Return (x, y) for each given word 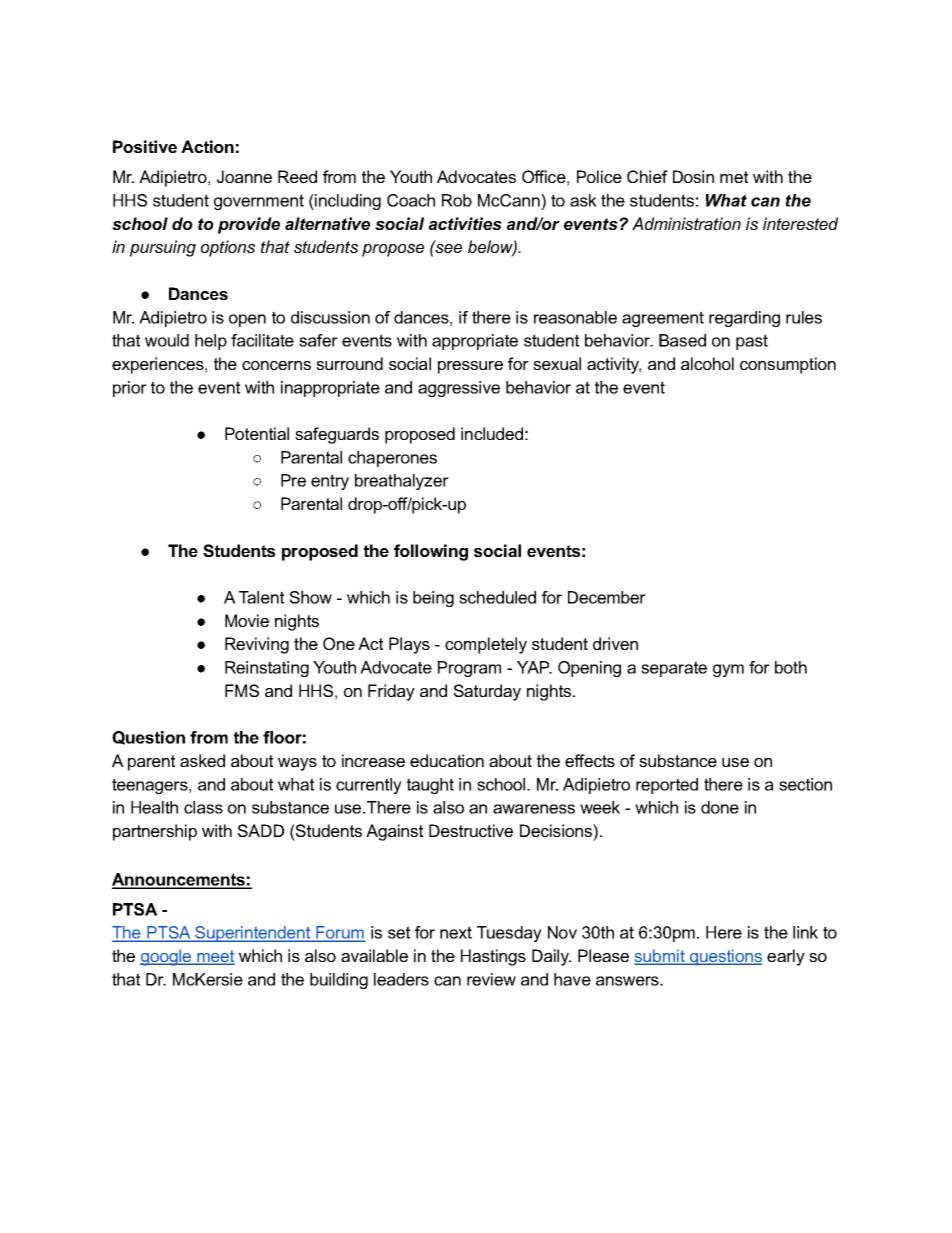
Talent (261, 597)
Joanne (244, 176)
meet (215, 957)
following (431, 552)
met (734, 177)
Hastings (493, 957)
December (607, 597)
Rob (457, 200)
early (786, 957)
